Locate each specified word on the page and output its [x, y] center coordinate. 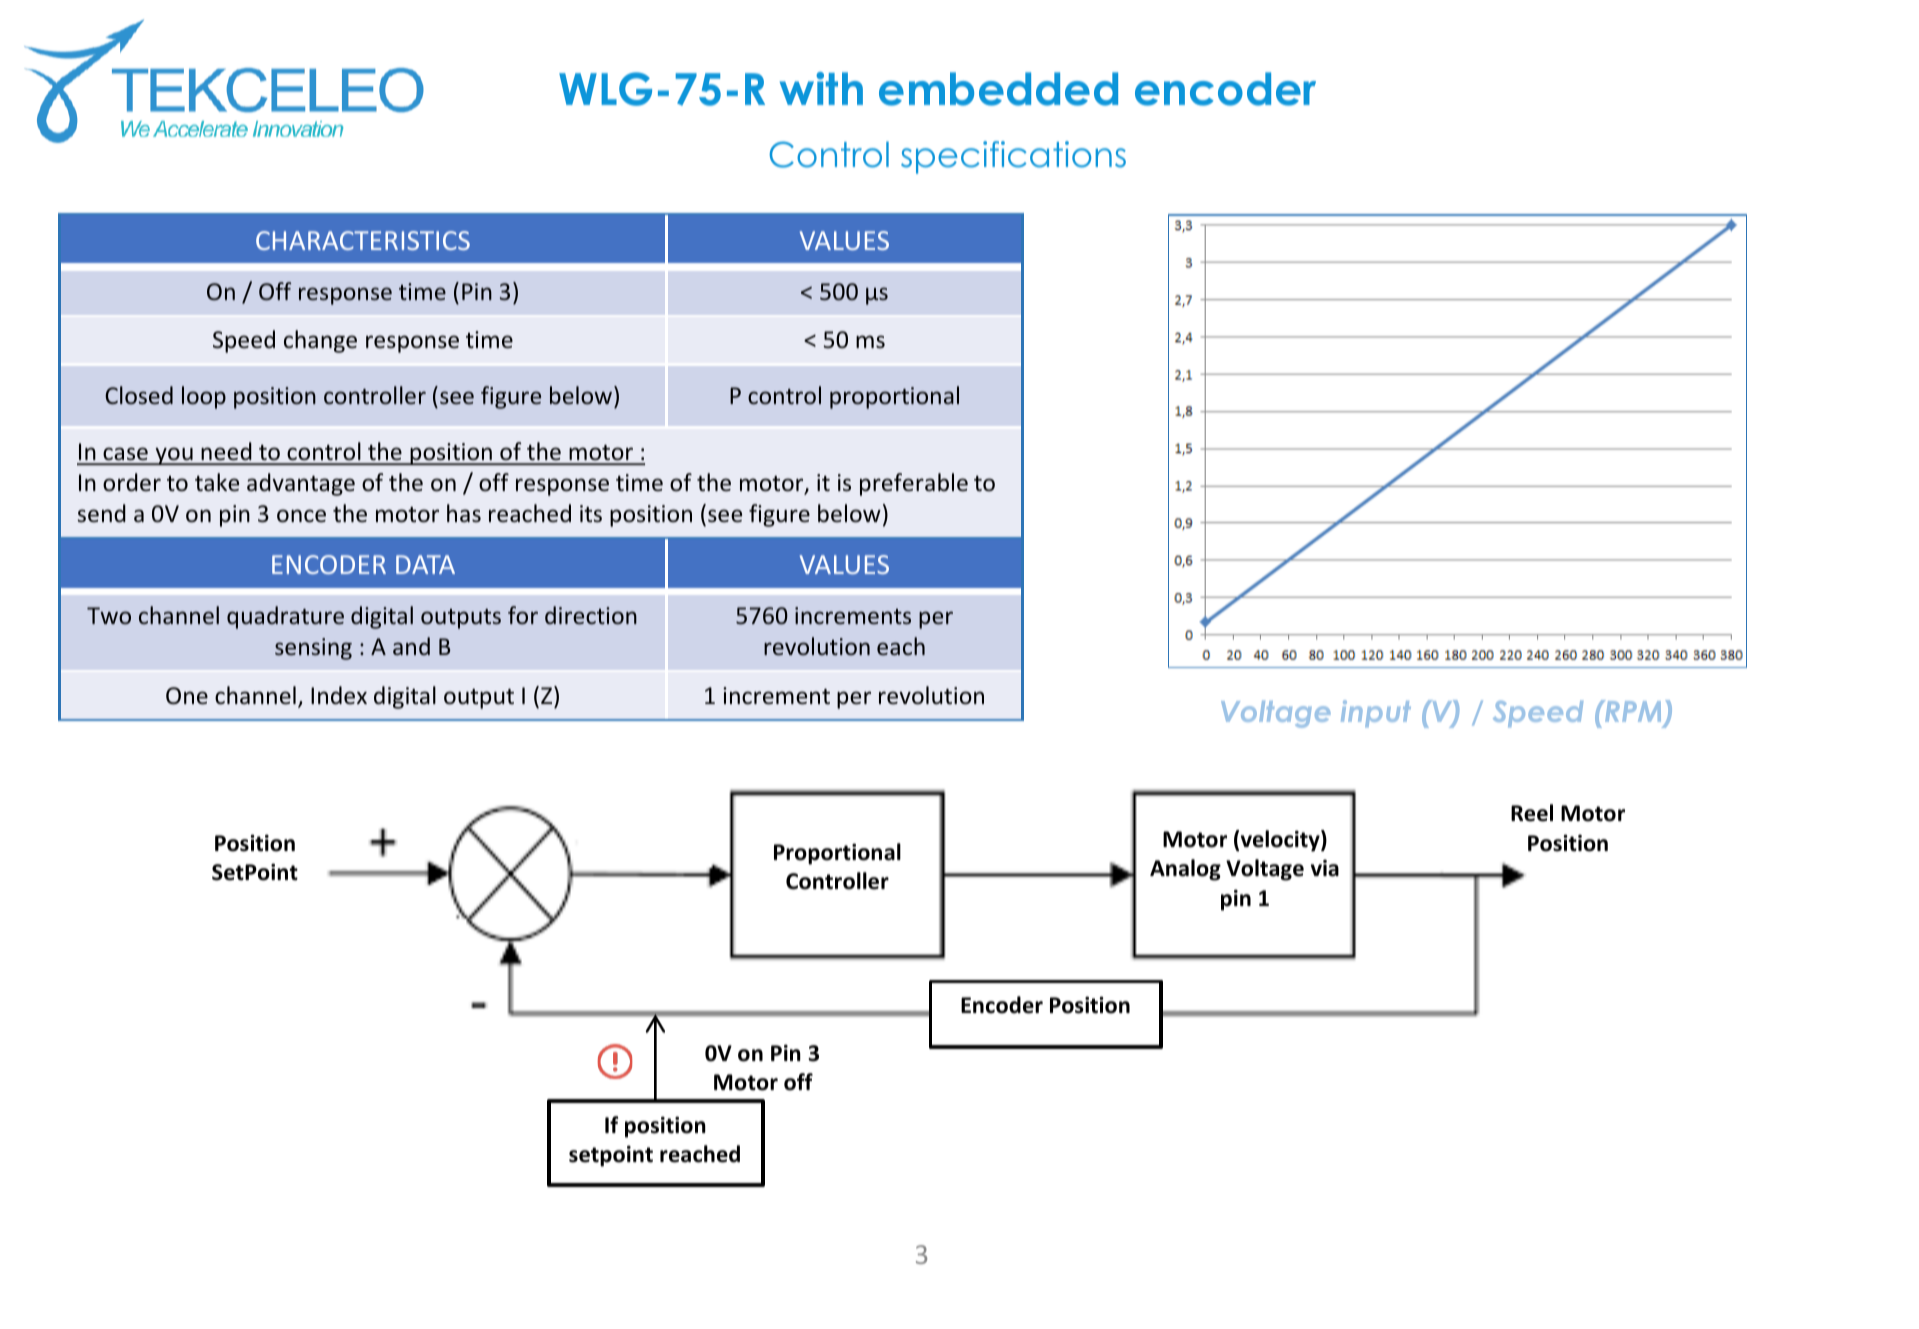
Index [339, 695]
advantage [301, 484]
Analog [1185, 870]
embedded [998, 89]
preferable [914, 484]
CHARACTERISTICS [363, 240]
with [821, 88]
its [591, 513]
